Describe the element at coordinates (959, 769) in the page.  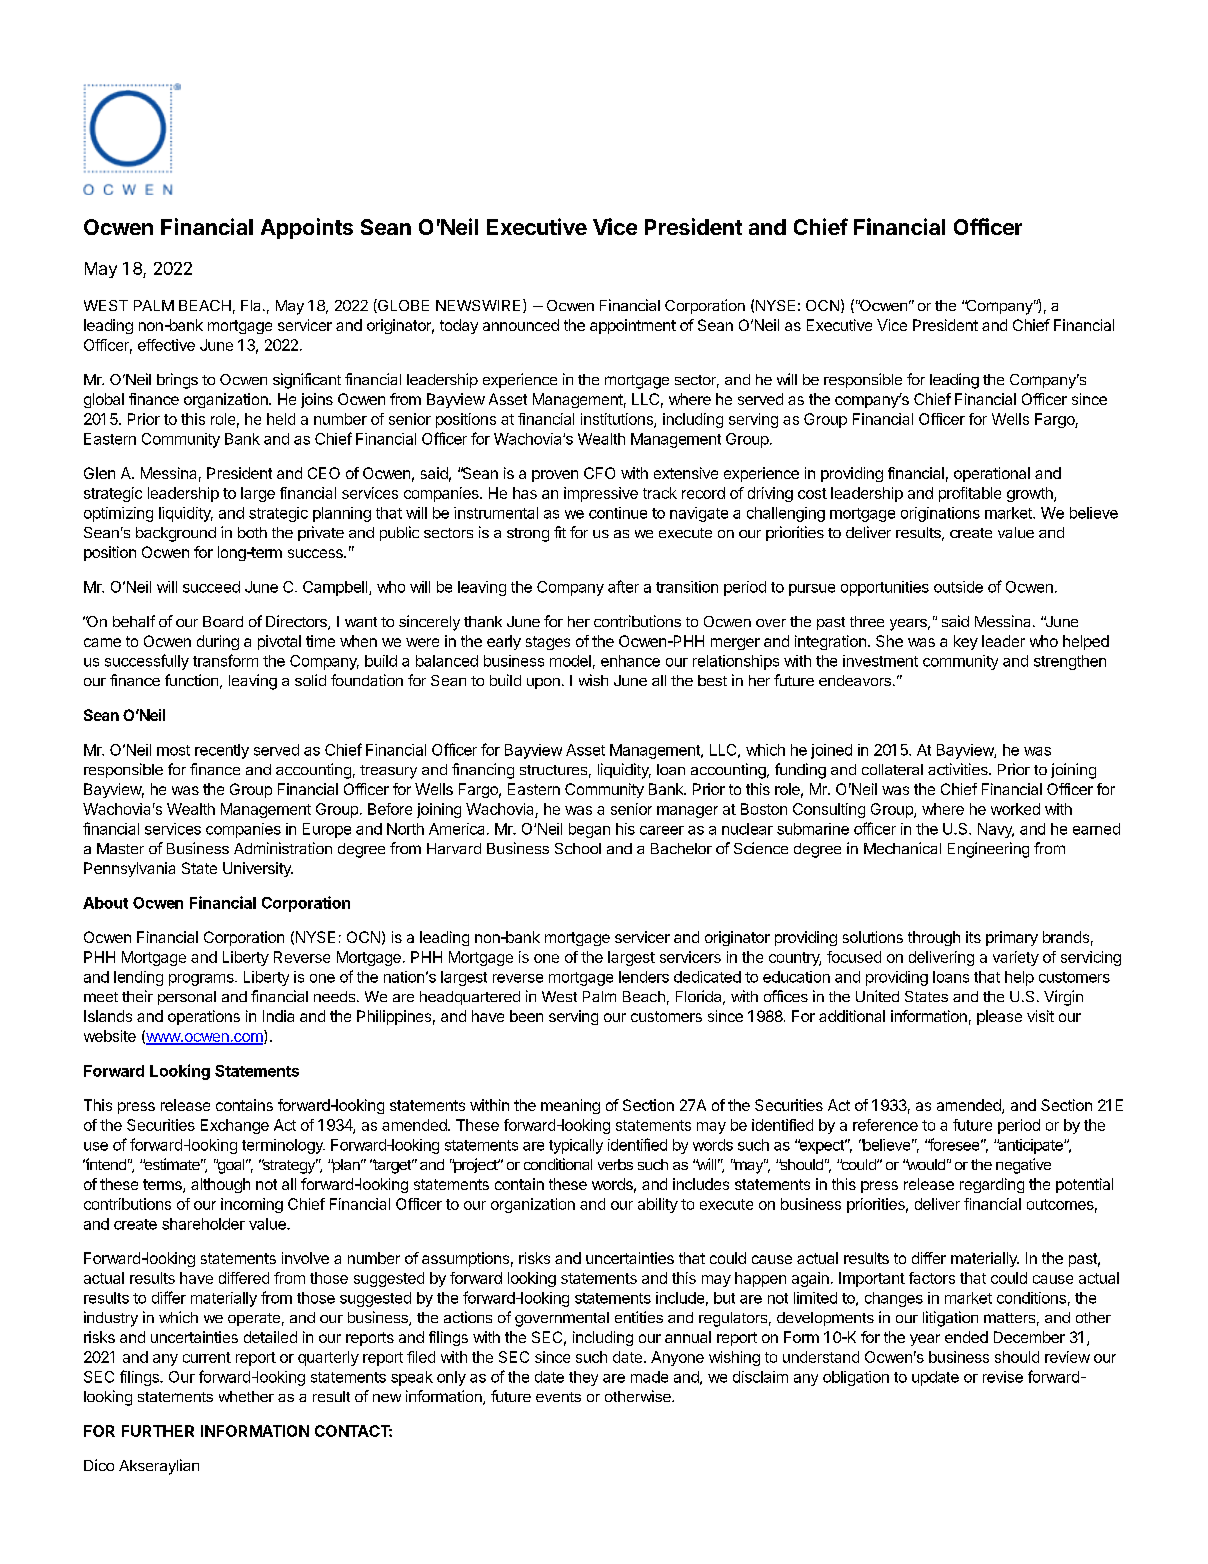
I see `activities` at that location.
